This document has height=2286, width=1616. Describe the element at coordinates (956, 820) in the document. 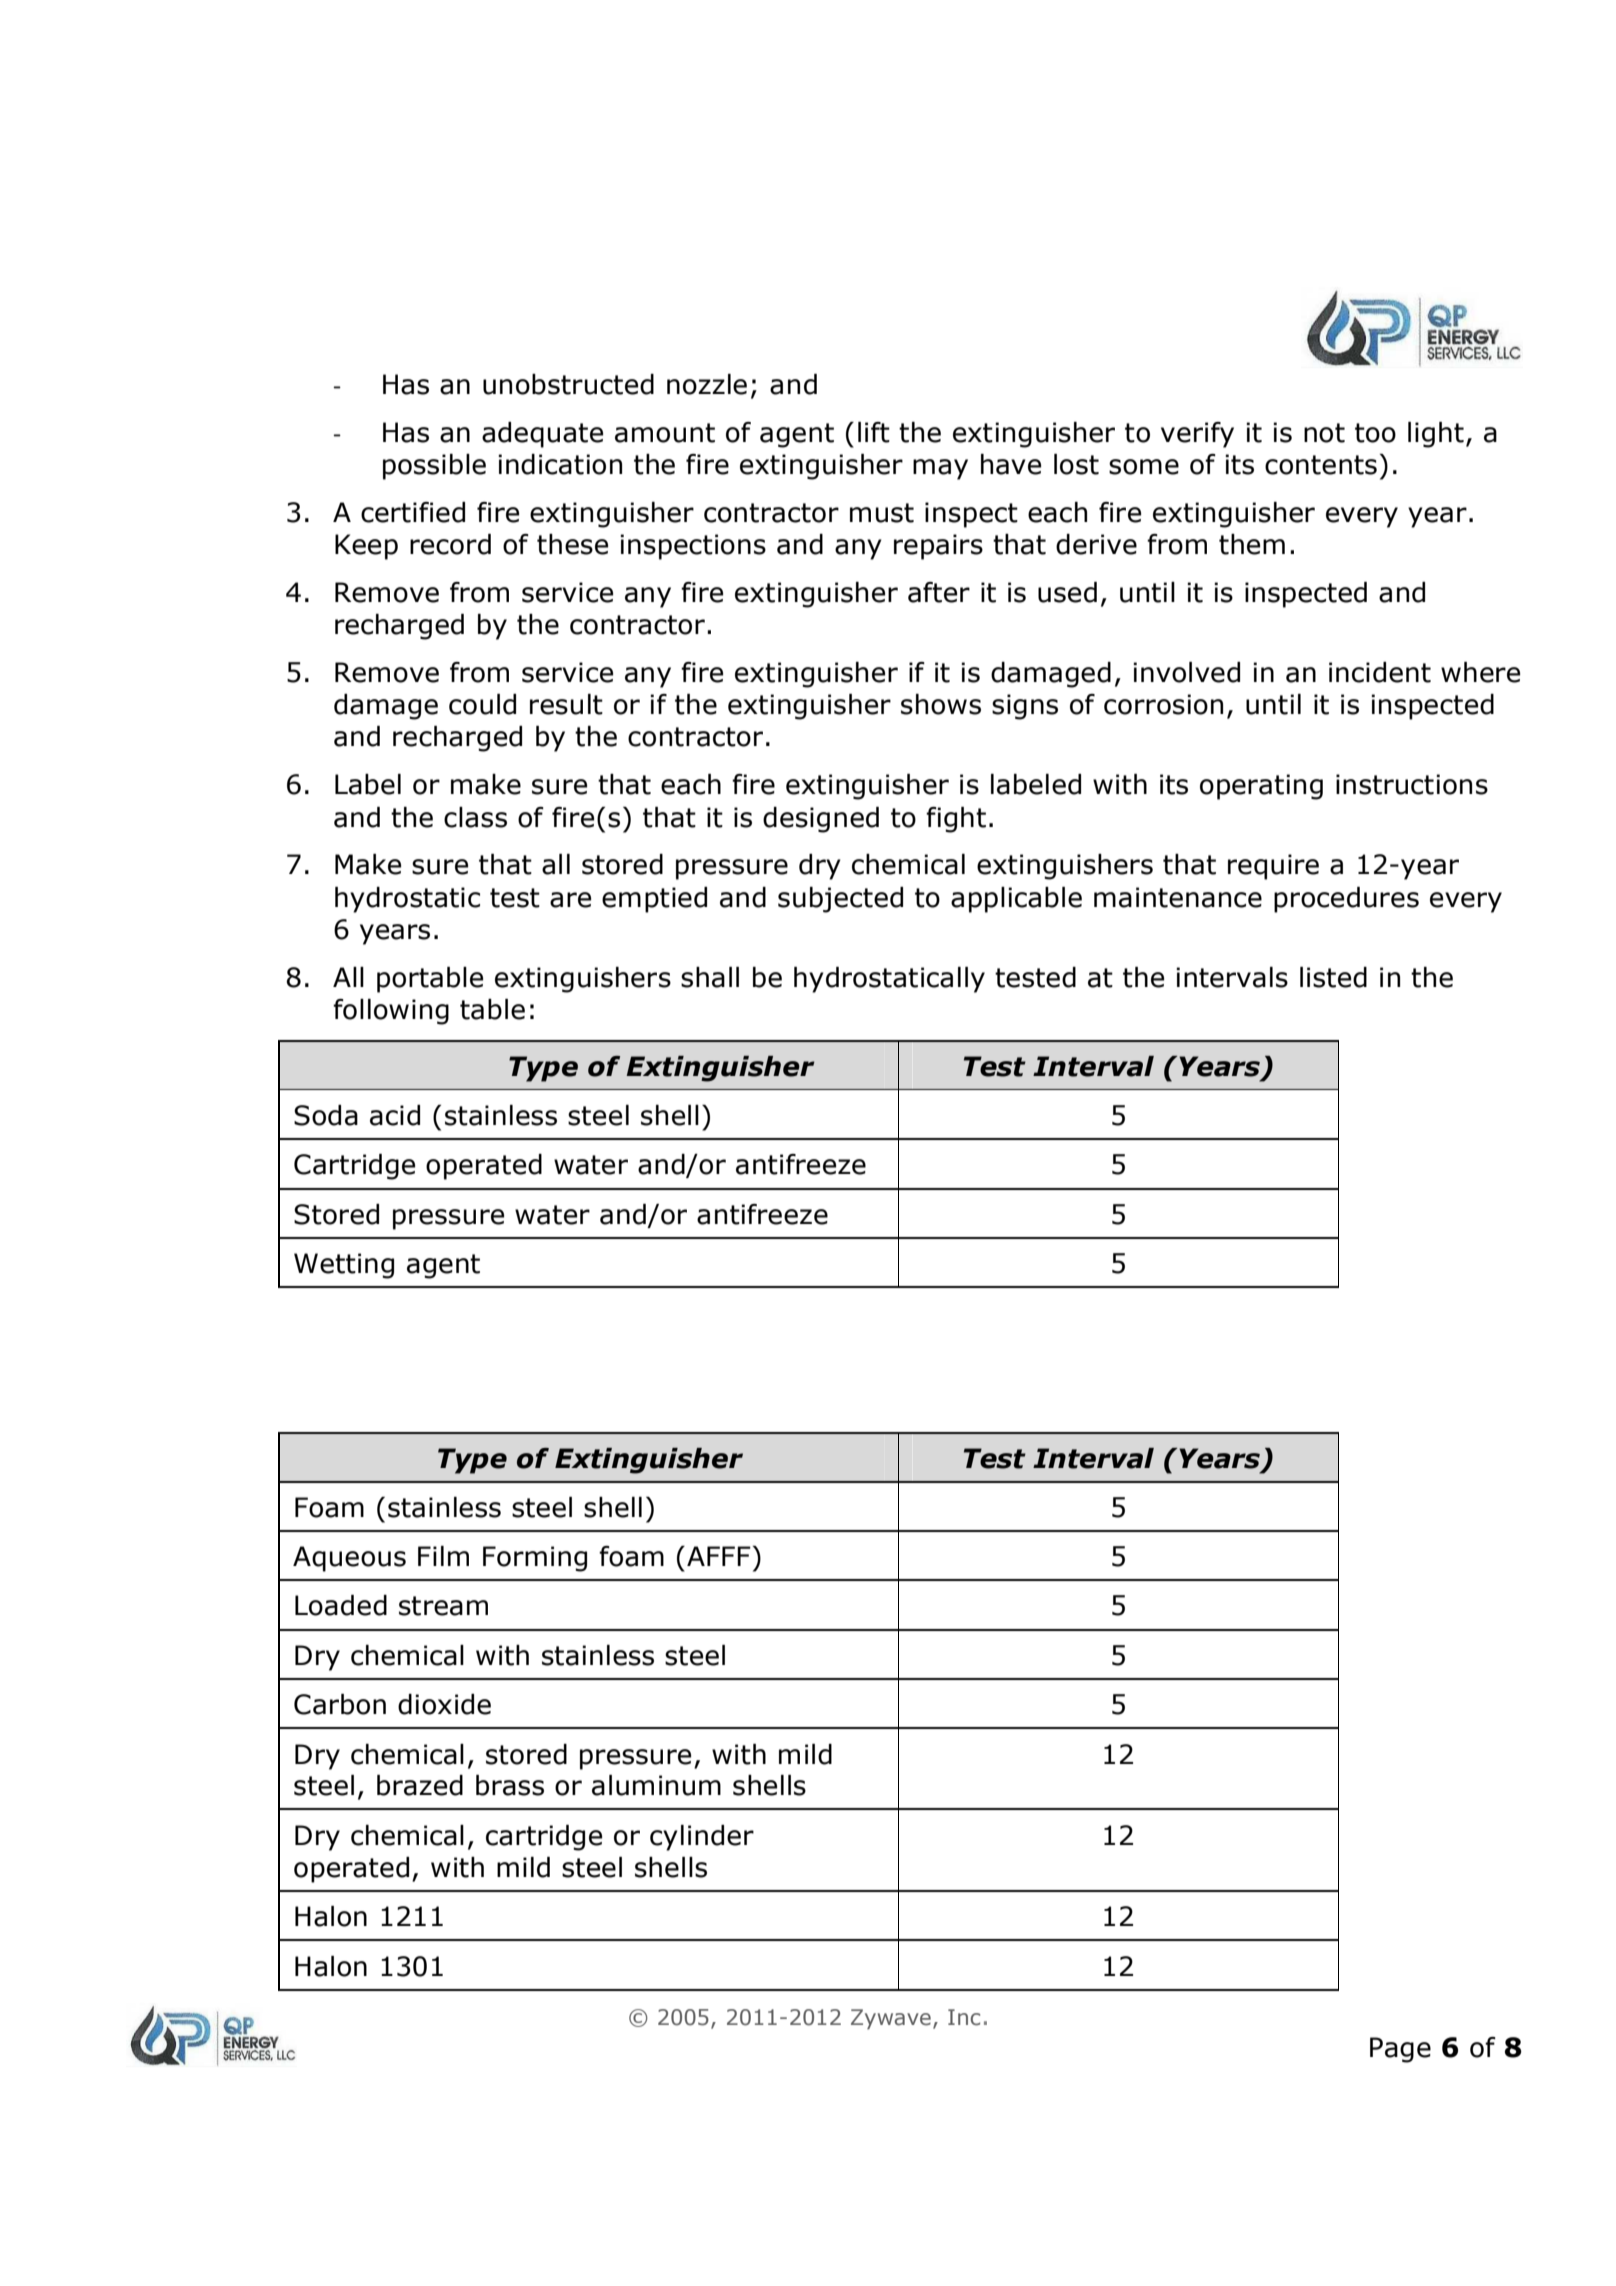

I see `fight` at that location.
